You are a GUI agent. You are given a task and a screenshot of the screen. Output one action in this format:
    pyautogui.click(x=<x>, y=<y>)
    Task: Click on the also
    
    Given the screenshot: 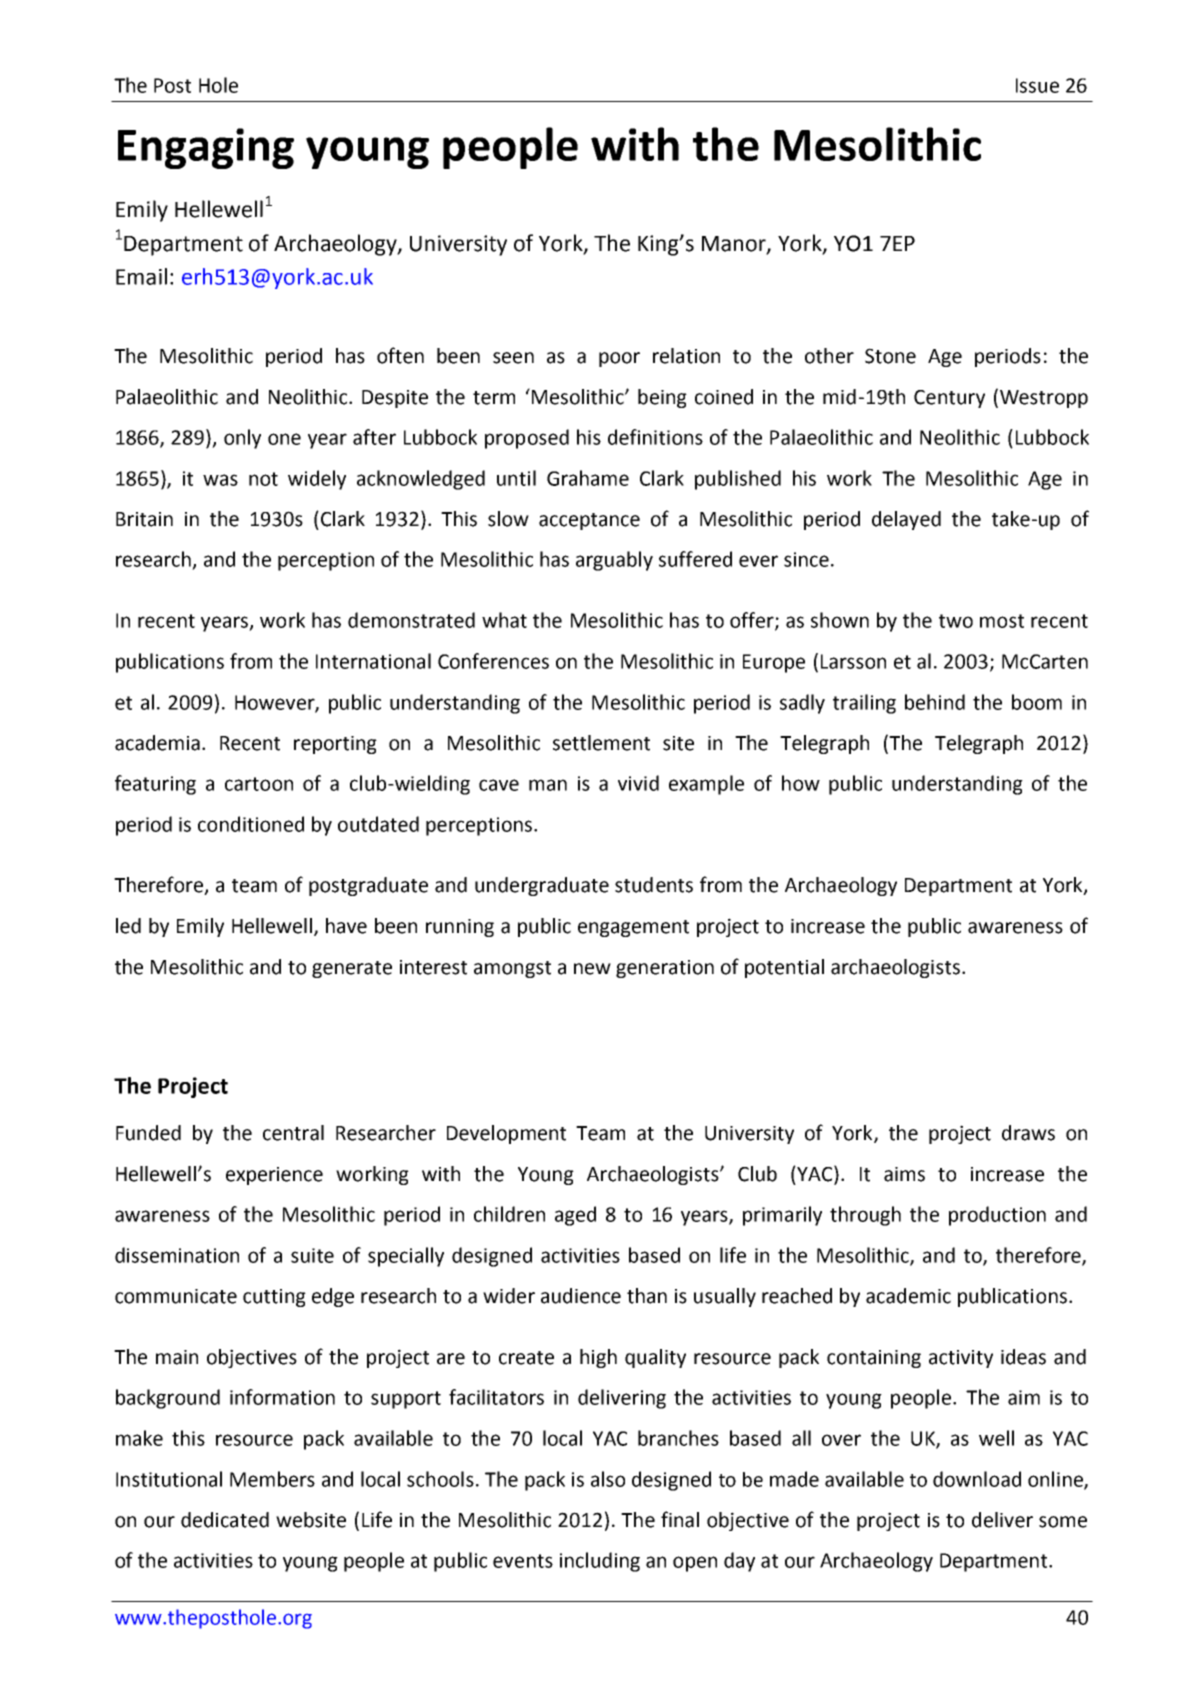 What is the action you would take?
    pyautogui.click(x=608, y=1479)
